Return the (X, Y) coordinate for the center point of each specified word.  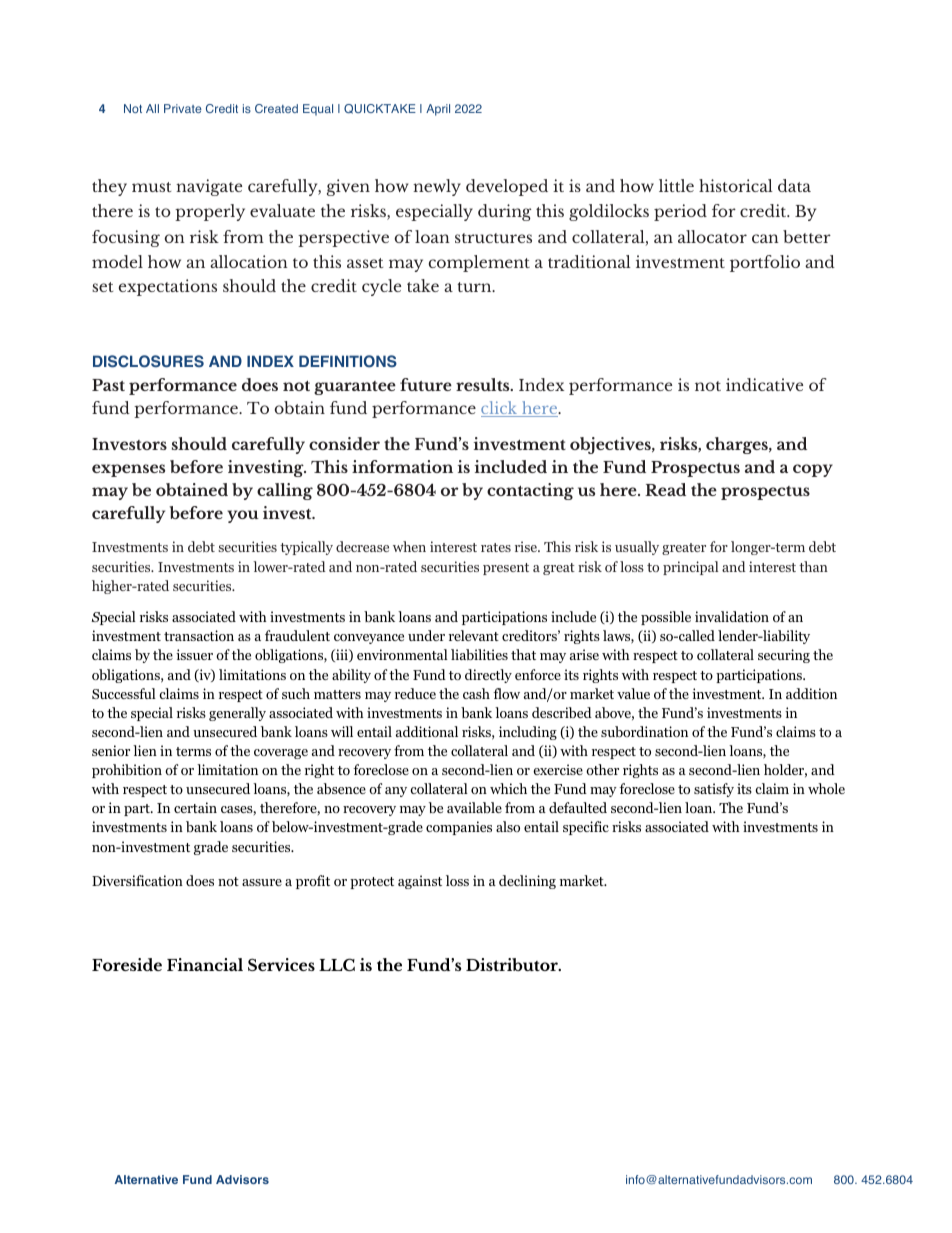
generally (237, 714)
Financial (205, 964)
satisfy (714, 790)
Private (183, 108)
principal (691, 568)
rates (496, 547)
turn (475, 287)
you (243, 516)
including (528, 733)
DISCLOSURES (148, 361)
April (438, 110)
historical (736, 185)
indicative (764, 384)
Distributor (513, 964)
